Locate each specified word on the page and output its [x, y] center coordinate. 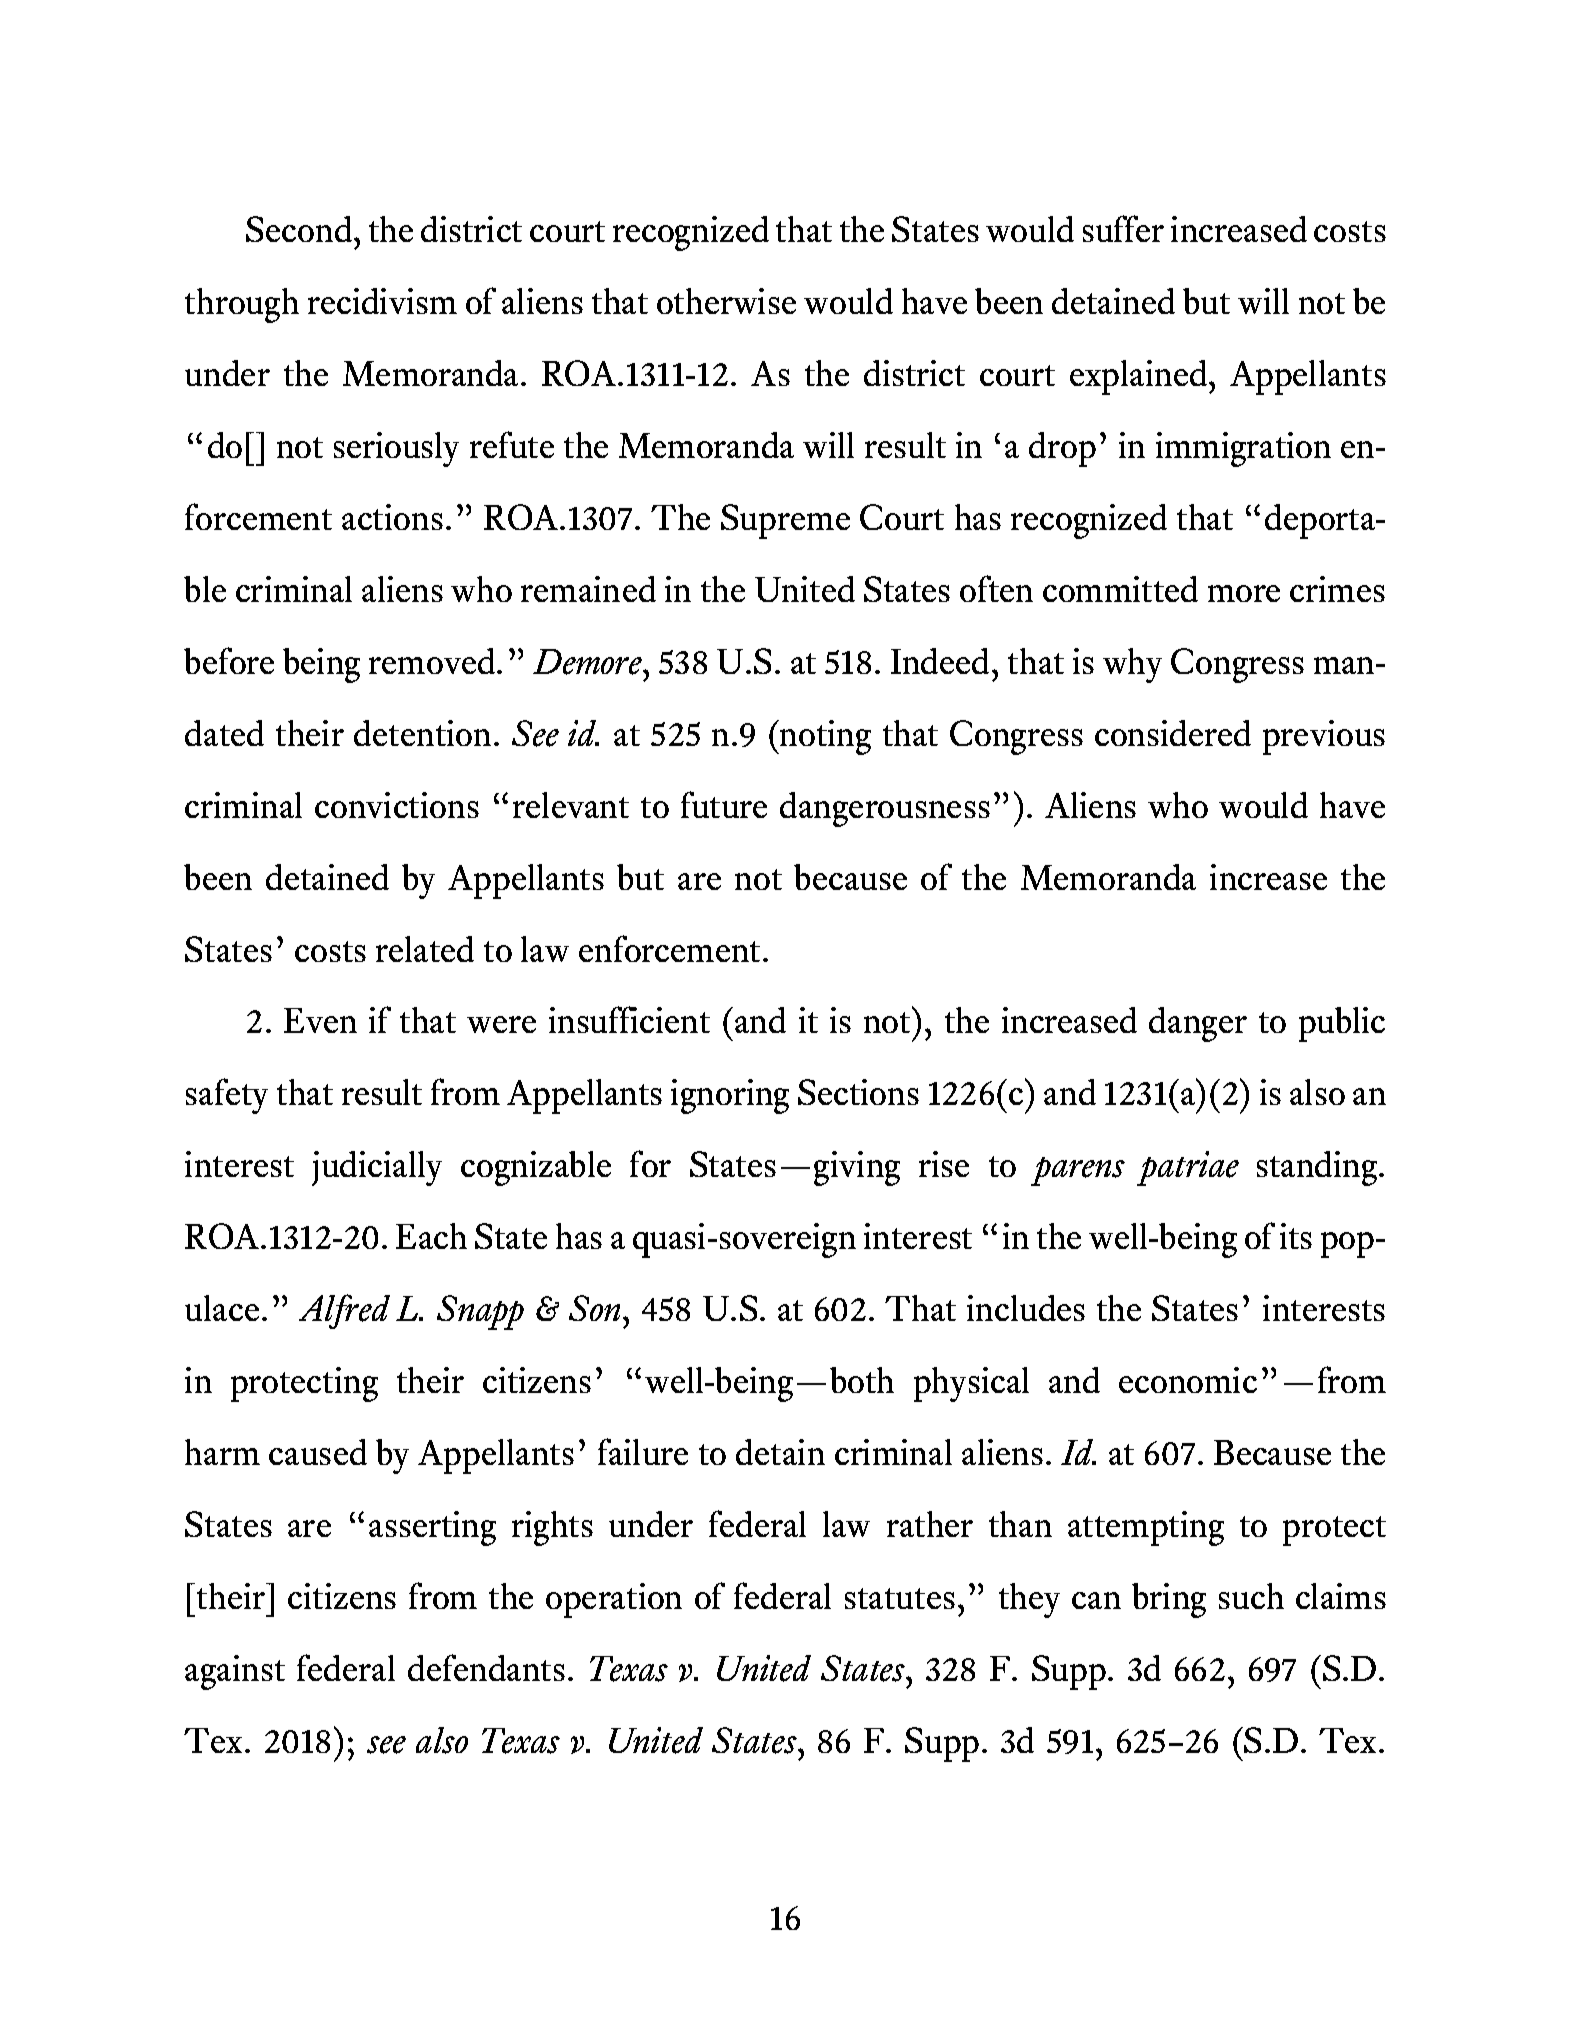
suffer [1123, 228]
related [425, 949]
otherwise [726, 301]
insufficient [629, 1019]
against [235, 1672]
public [1342, 1024]
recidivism [382, 301]
